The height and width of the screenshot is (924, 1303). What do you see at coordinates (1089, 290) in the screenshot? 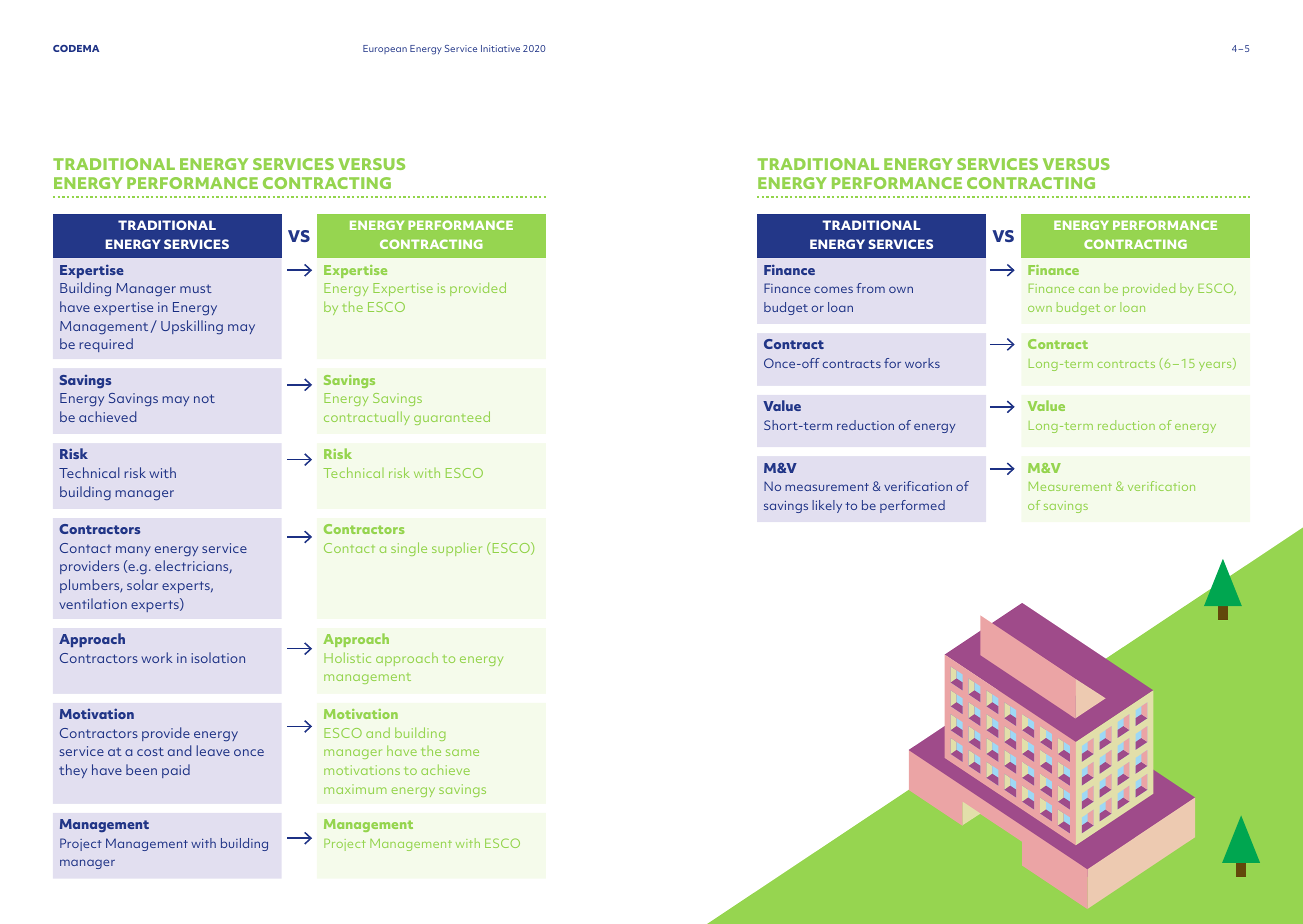
I see `can` at bounding box center [1089, 290].
